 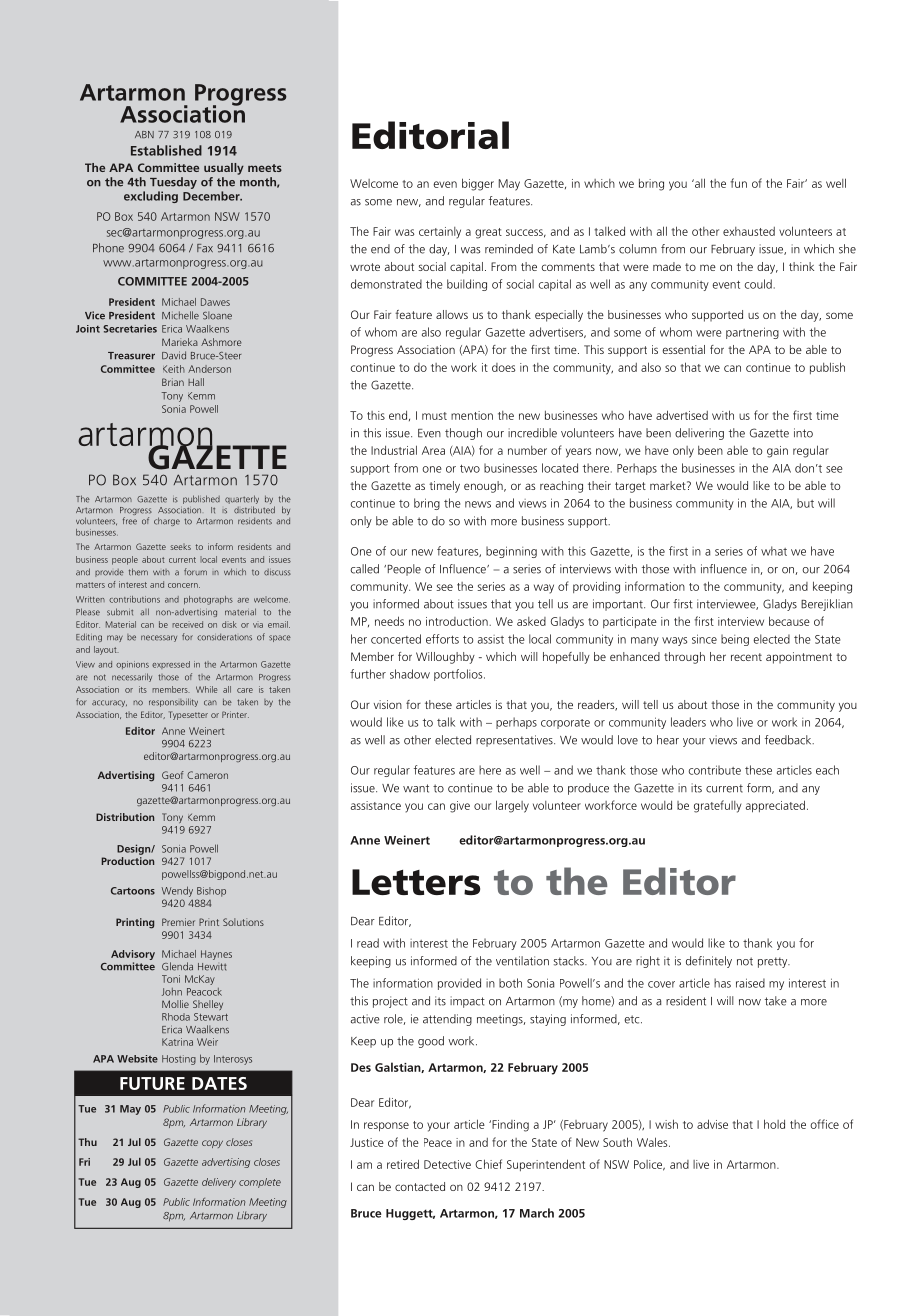 What do you see at coordinates (774, 551) in the screenshot?
I see `what` at bounding box center [774, 551].
